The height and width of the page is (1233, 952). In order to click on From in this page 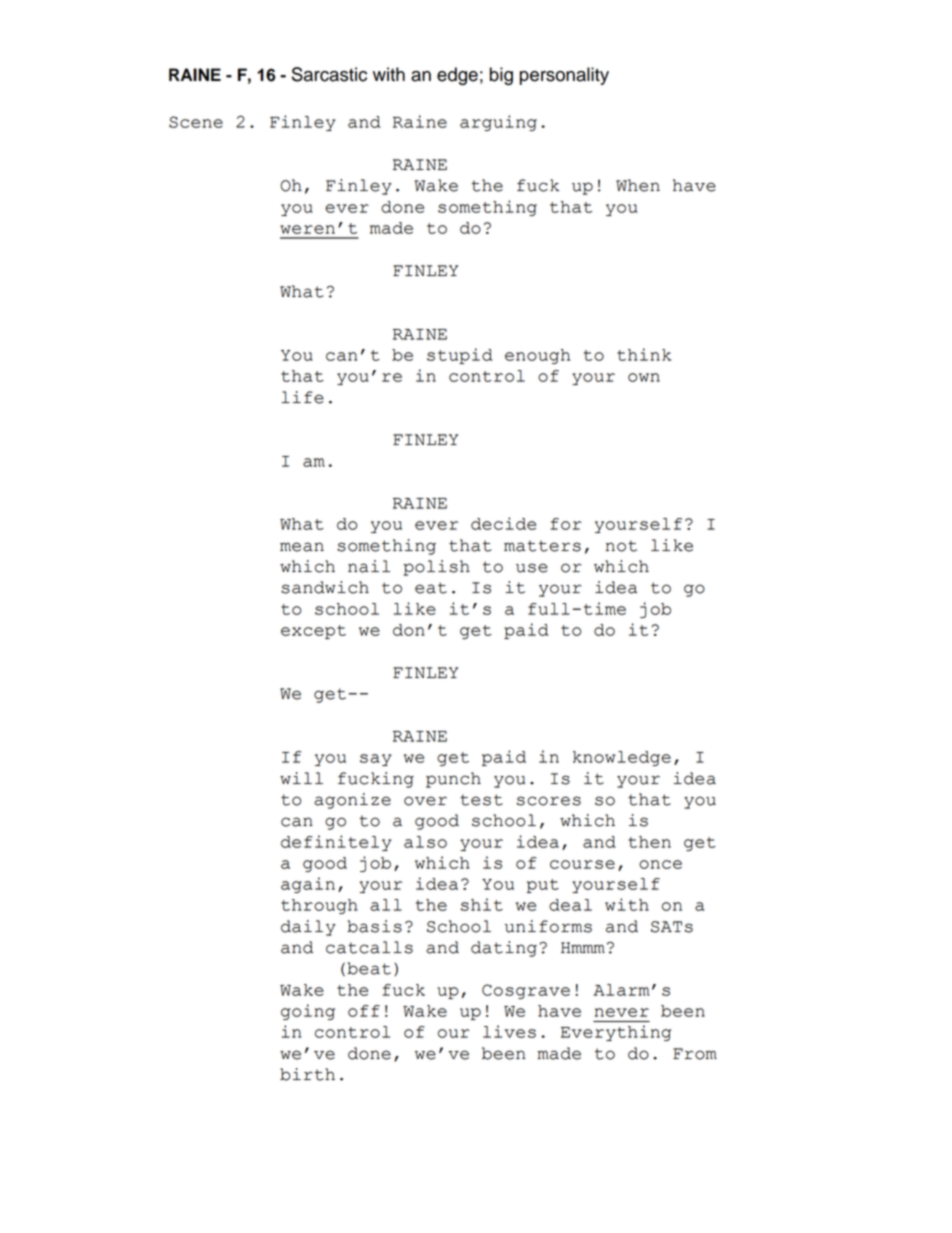, I will do `click(695, 1054)`.
